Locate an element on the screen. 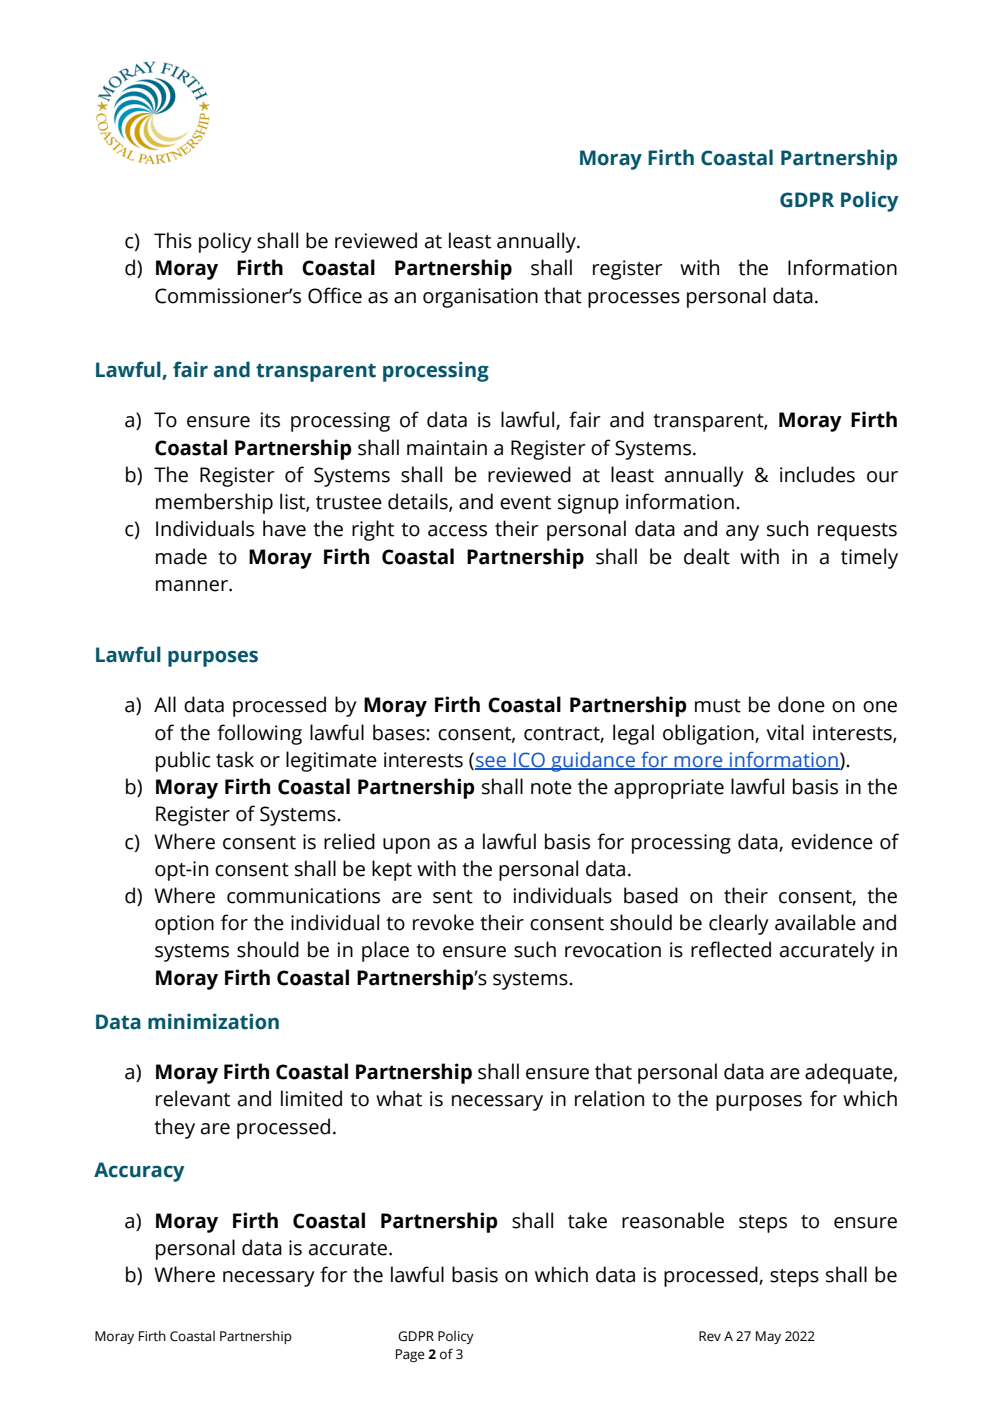 The image size is (993, 1404). Page is located at coordinates (410, 1355).
